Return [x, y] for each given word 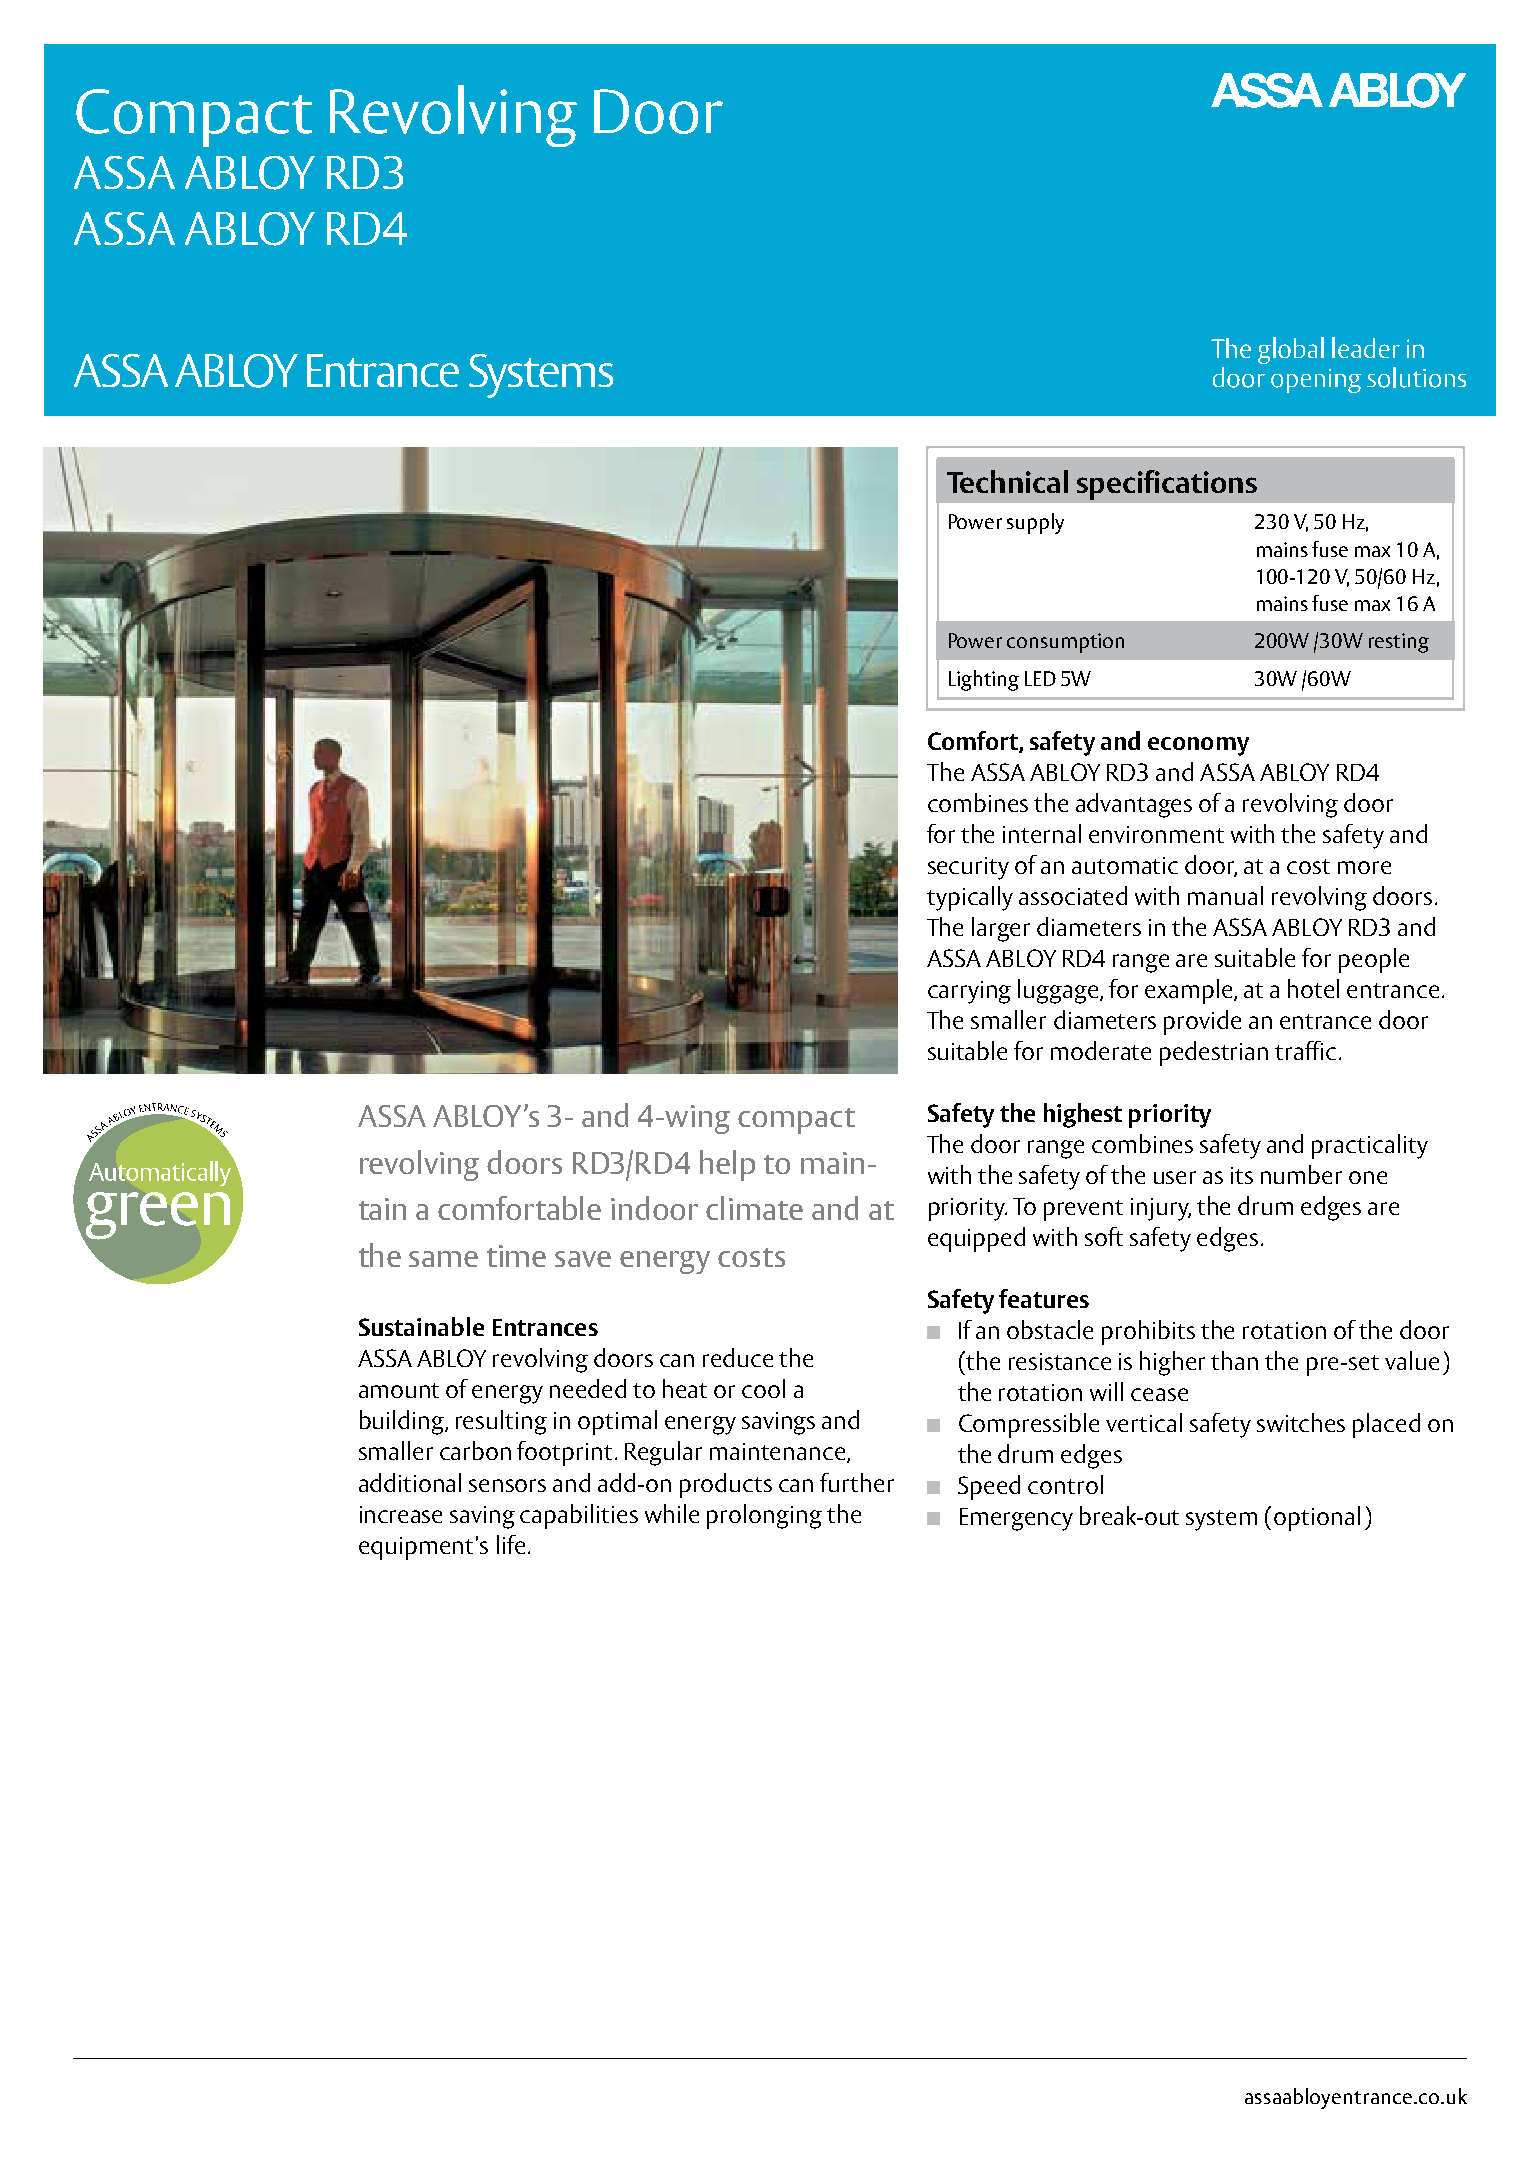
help [727, 1165]
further [857, 1482]
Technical [1007, 481]
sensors [507, 1485]
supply [1035, 523]
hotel [1313, 988]
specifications [1167, 485]
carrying [969, 992]
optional [1317, 1518]
